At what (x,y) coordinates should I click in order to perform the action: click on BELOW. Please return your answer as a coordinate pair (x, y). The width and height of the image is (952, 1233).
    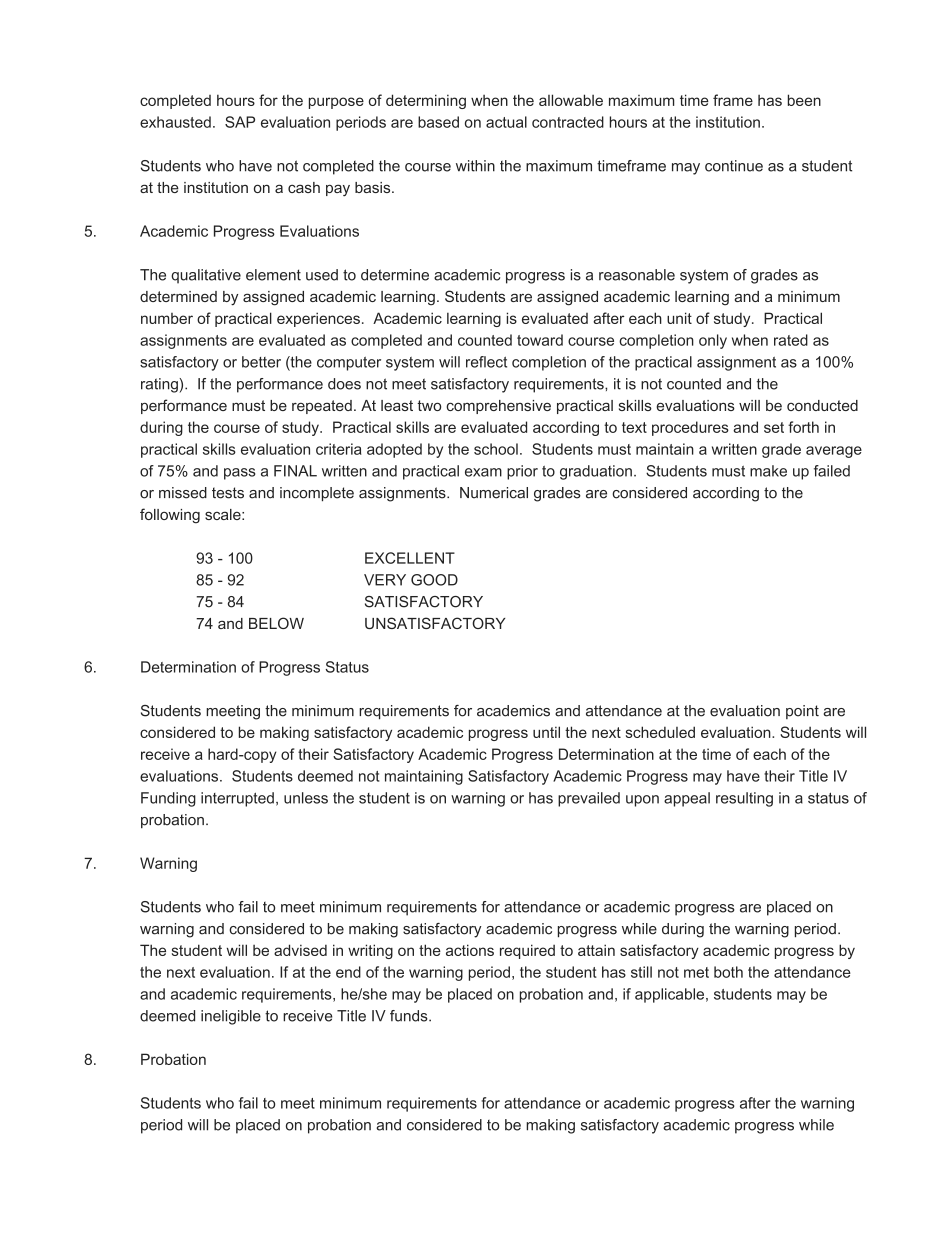
    Looking at the image, I should click on (276, 623).
